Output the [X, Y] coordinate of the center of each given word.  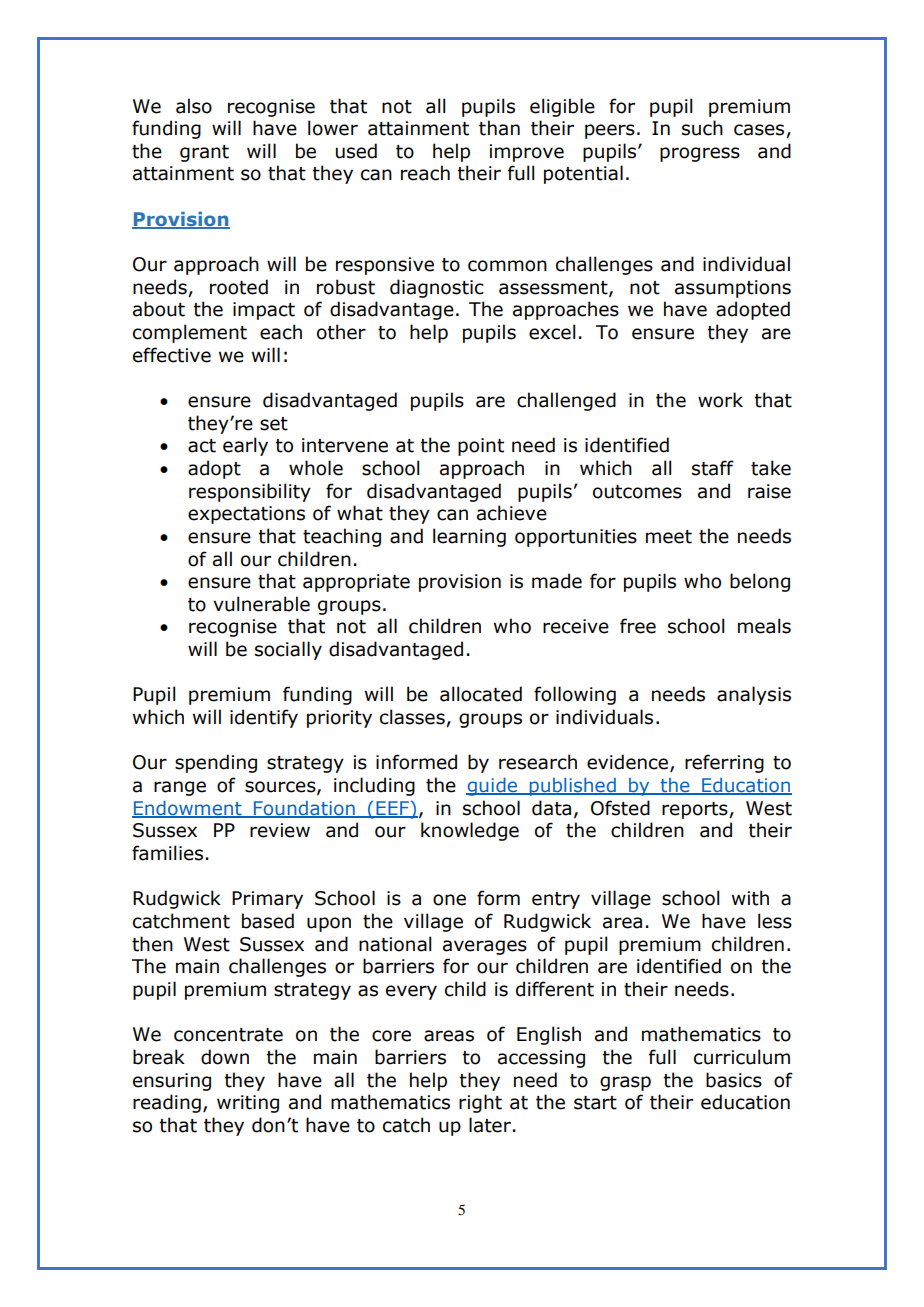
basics [734, 1080]
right [480, 1103]
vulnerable [261, 604]
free [638, 626]
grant [204, 153]
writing [248, 1104]
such [702, 128]
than [499, 128]
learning [469, 537]
